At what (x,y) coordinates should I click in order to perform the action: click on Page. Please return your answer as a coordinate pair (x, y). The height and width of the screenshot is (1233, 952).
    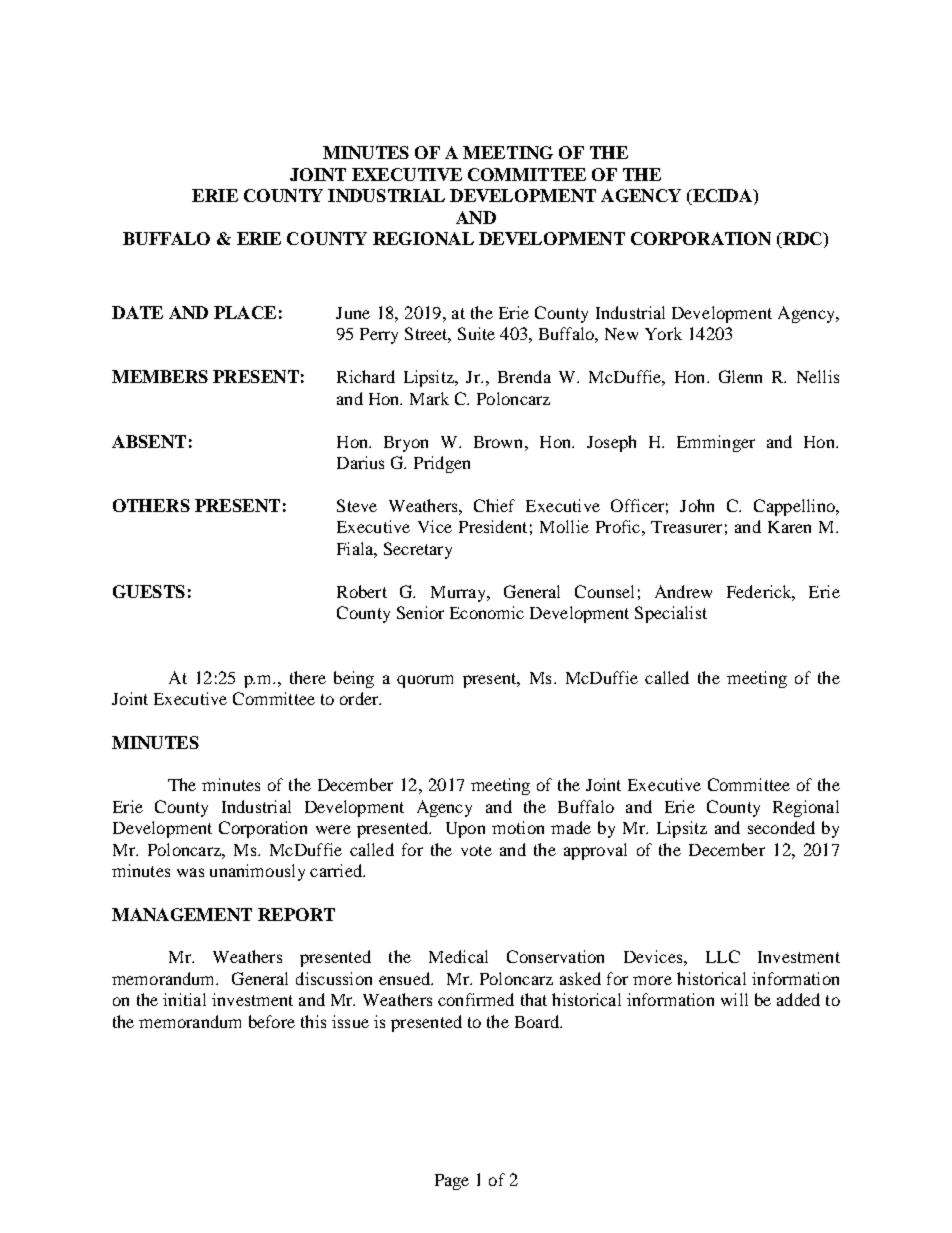
    Looking at the image, I should click on (452, 1182).
